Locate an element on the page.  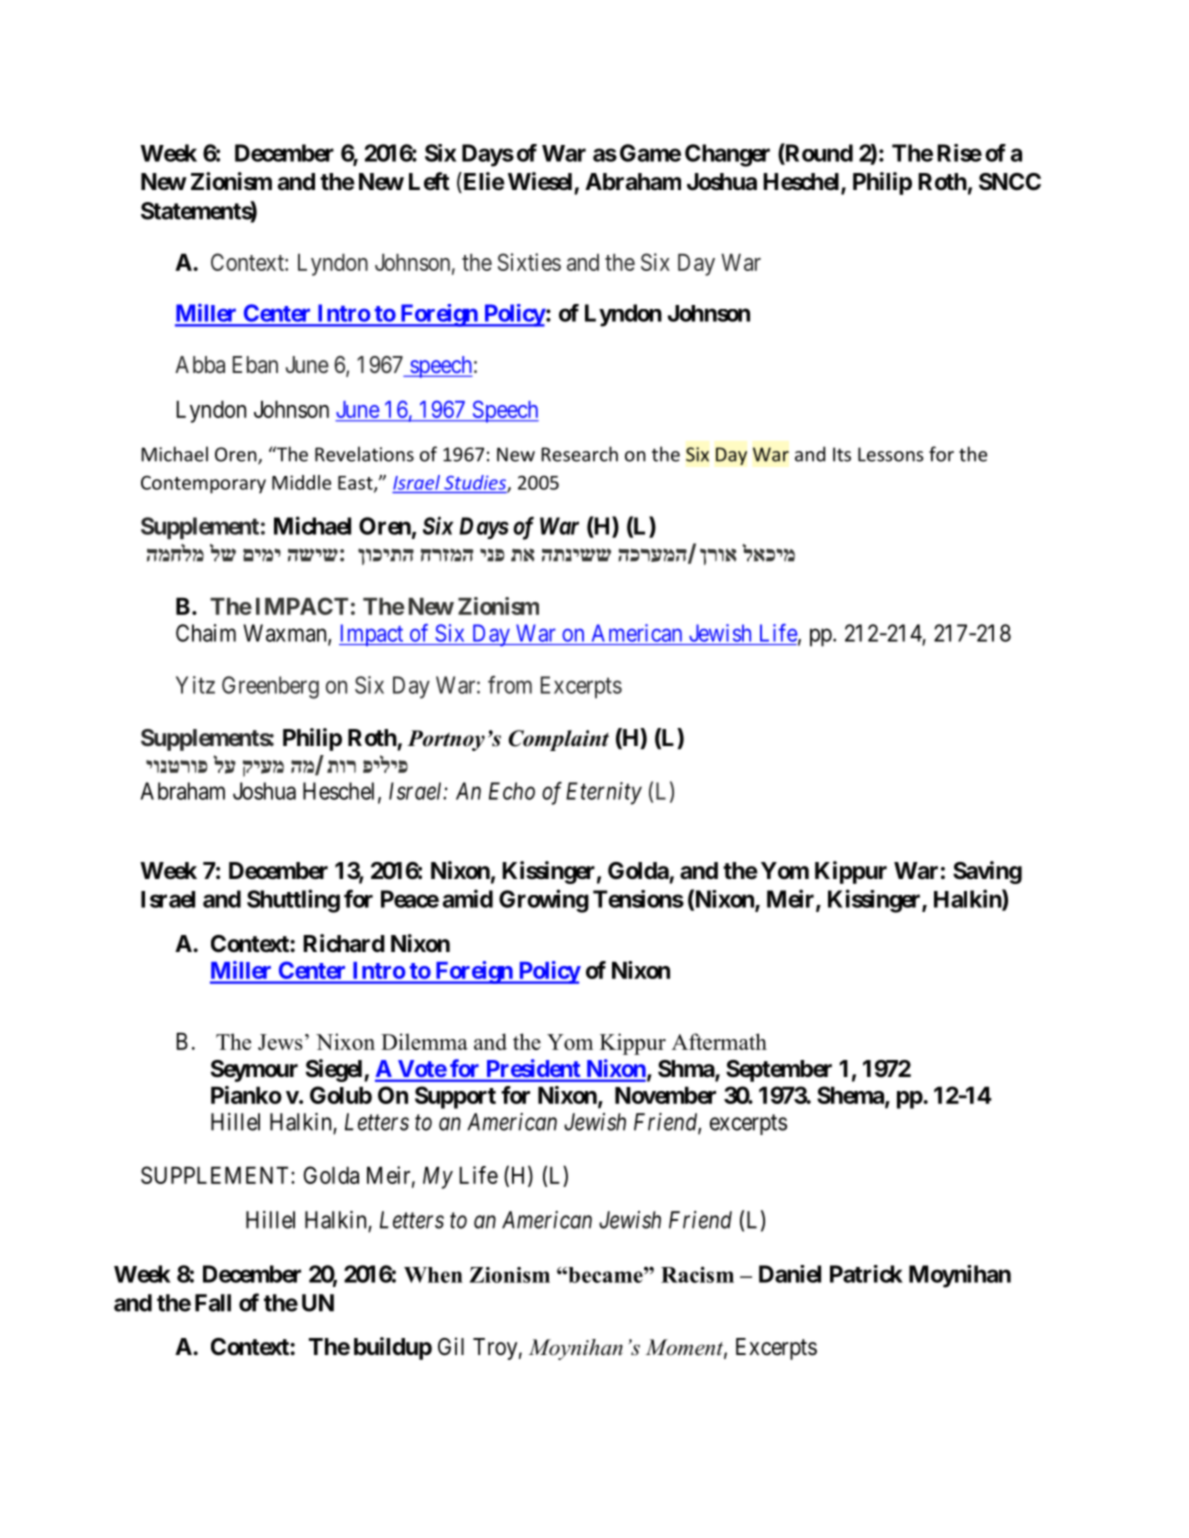
Eternity is located at coordinates (604, 793).
